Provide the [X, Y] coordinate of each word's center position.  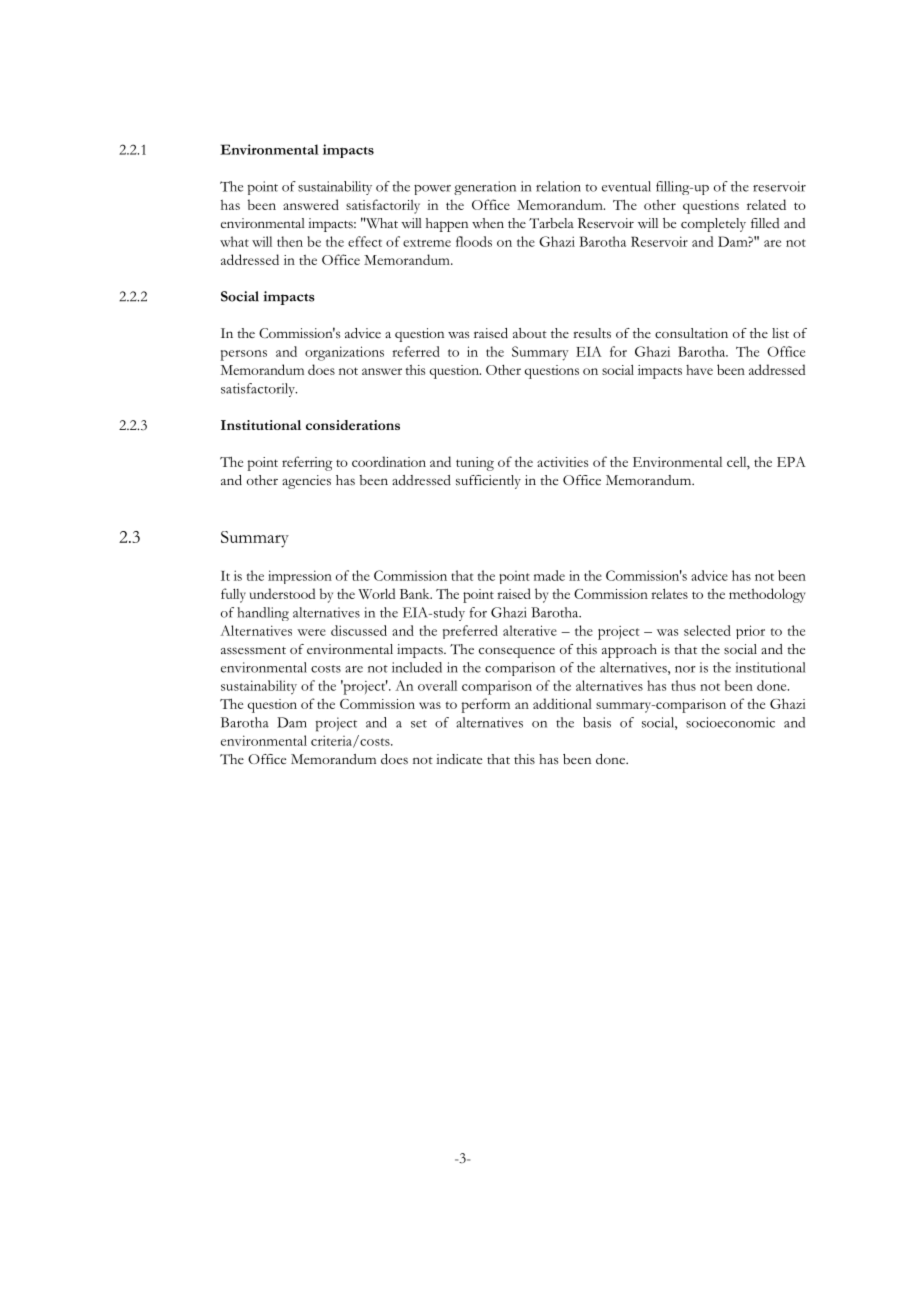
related [766, 204]
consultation [691, 333]
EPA [791, 461]
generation [485, 188]
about [530, 333]
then [290, 241]
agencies [306, 482]
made [549, 575]
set [419, 724]
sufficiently [488, 482]
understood [282, 593]
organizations [344, 353]
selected [707, 630]
